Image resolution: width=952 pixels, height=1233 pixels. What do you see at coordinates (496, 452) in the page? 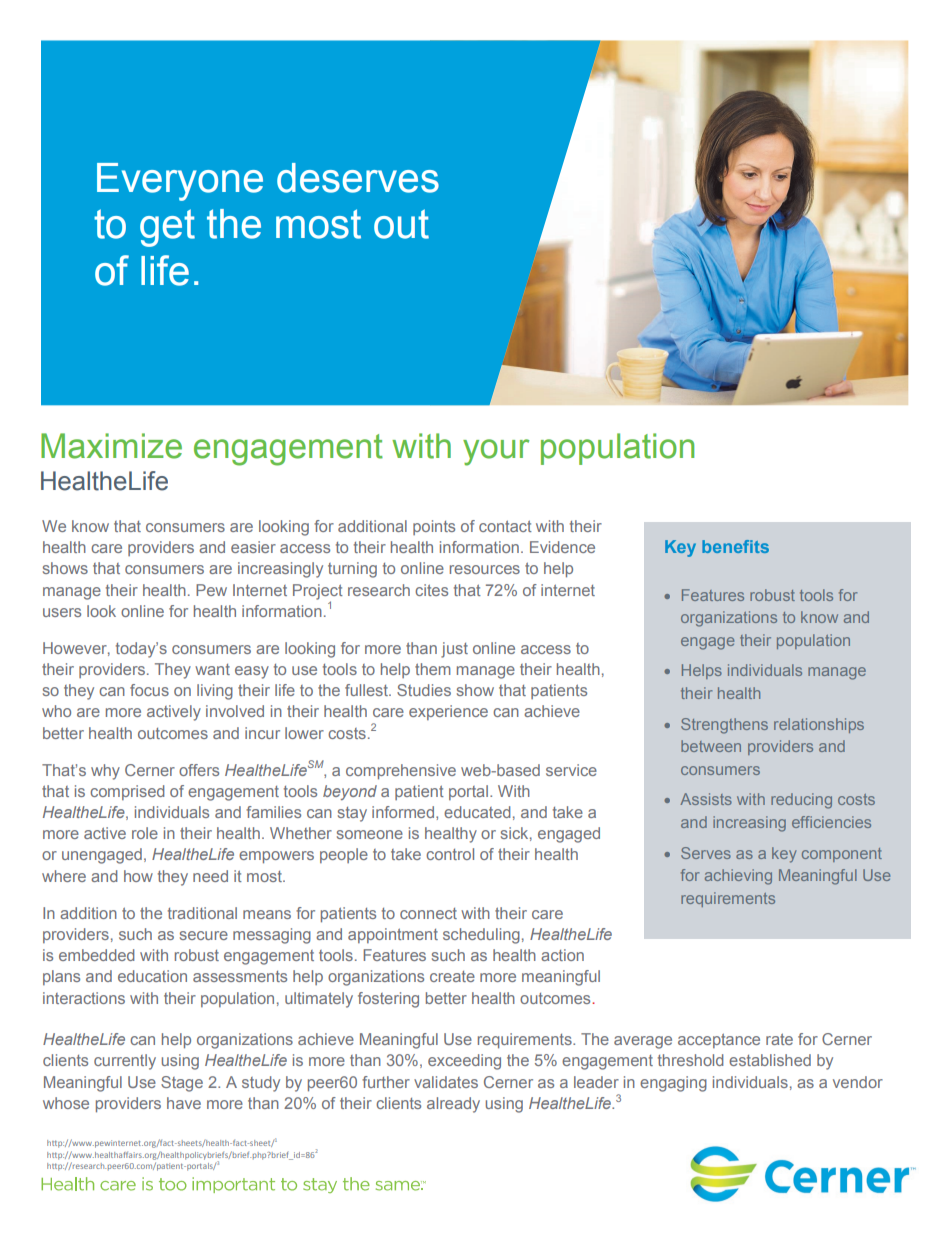
I see `your` at bounding box center [496, 452].
